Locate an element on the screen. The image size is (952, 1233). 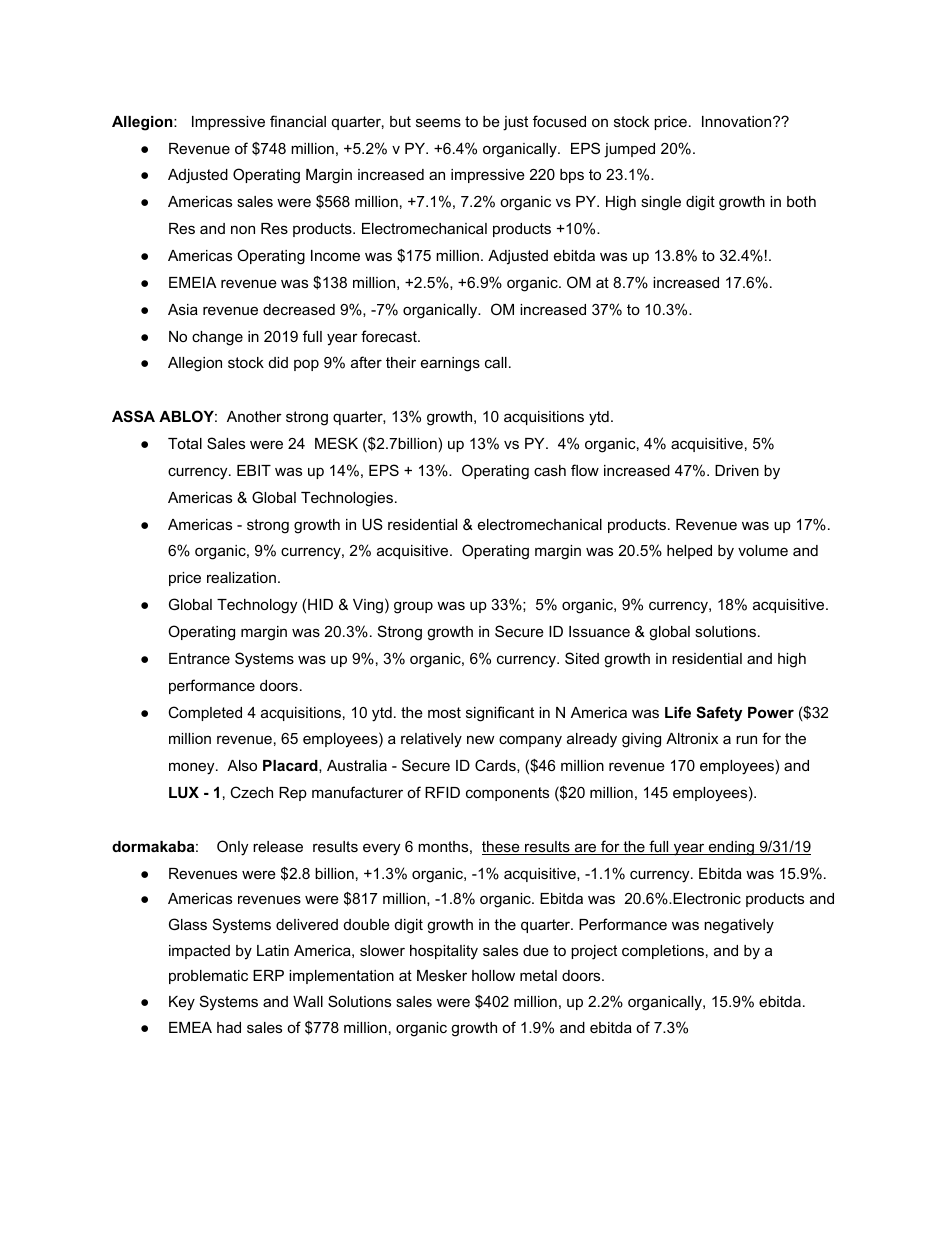
negatively is located at coordinates (739, 926).
